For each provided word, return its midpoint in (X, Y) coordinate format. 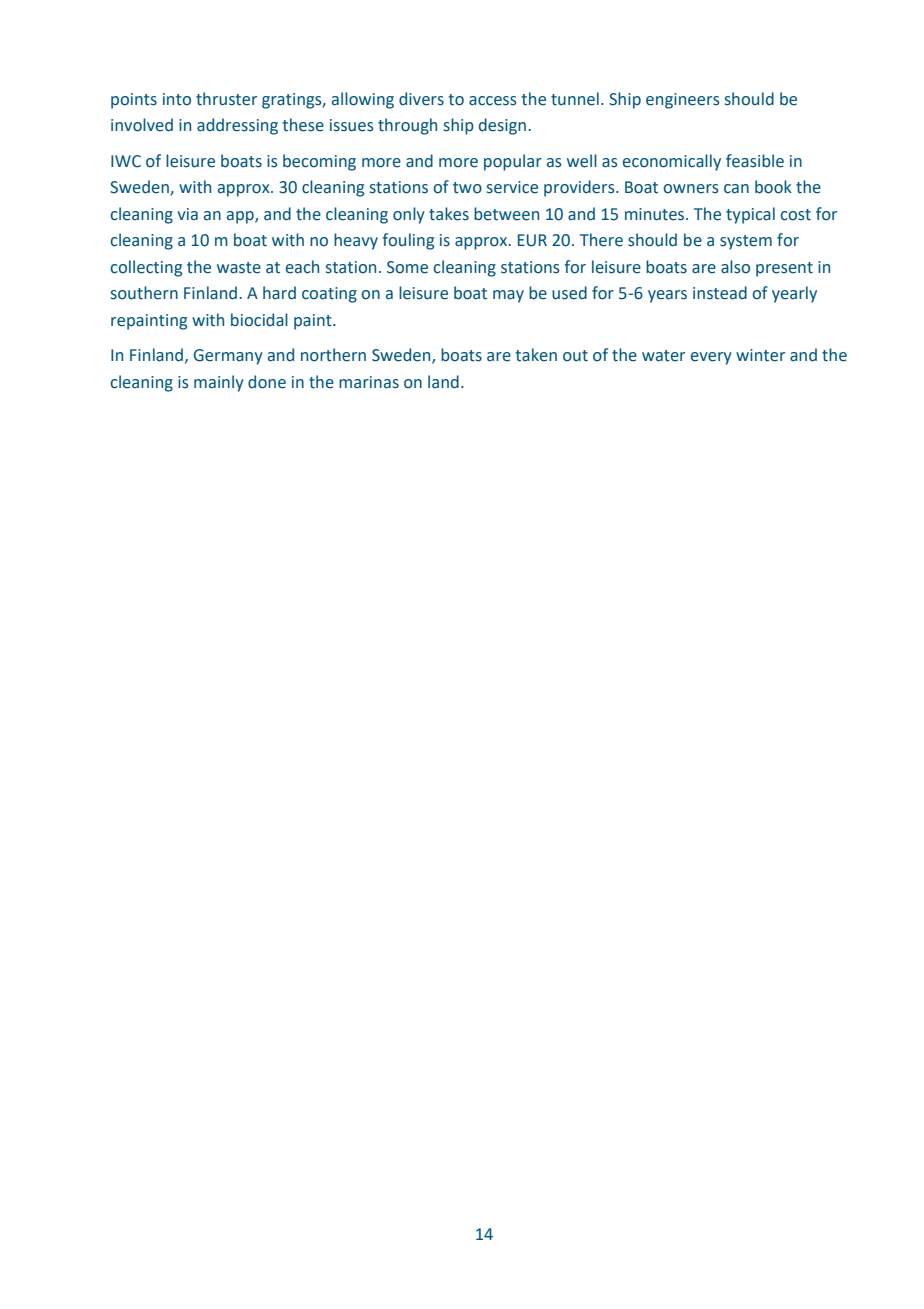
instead (720, 293)
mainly (219, 383)
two (467, 188)
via (187, 214)
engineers (683, 101)
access (493, 101)
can (736, 189)
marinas (369, 382)
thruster (226, 99)
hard (279, 293)
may (508, 296)
